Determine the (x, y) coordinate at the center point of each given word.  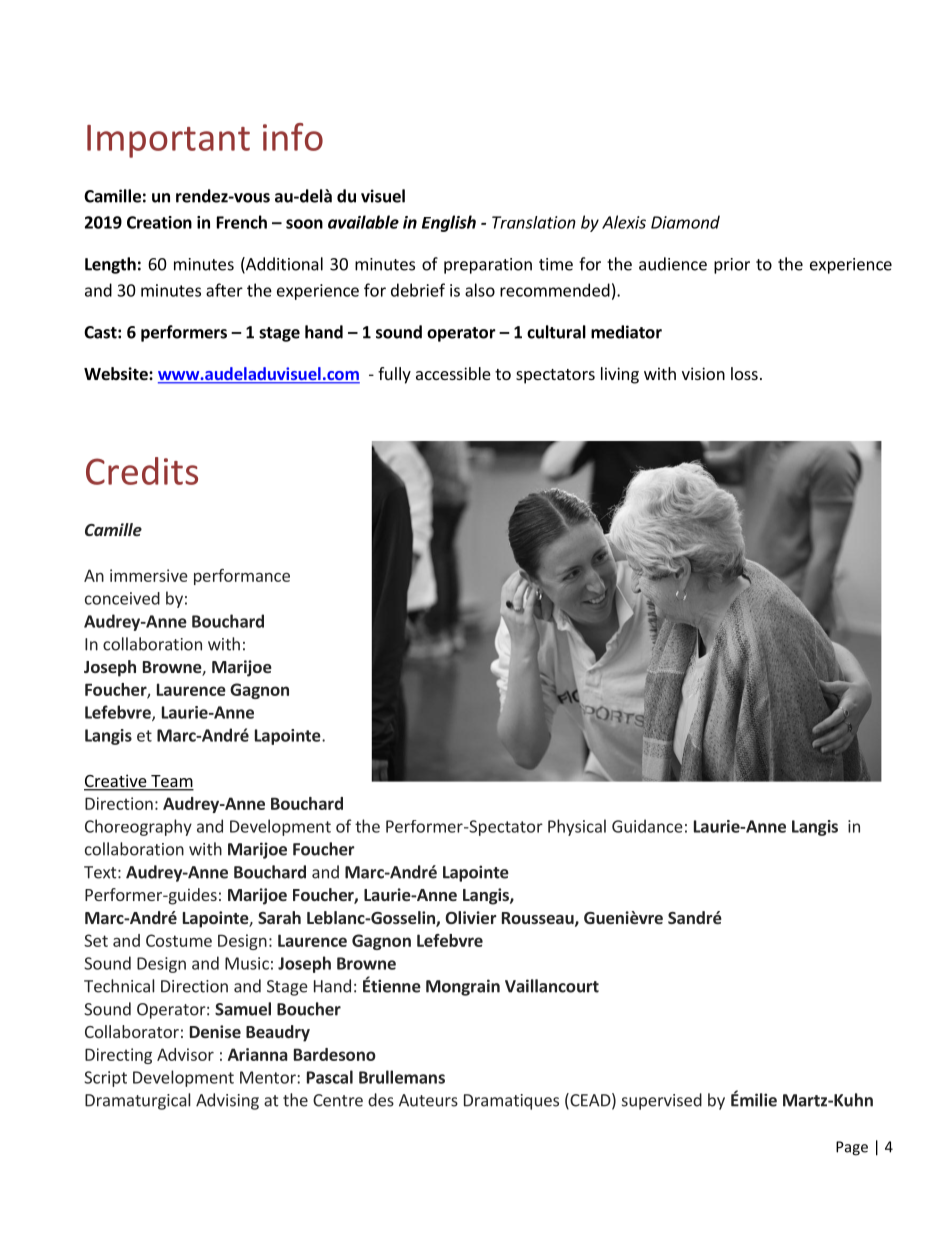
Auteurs (428, 1100)
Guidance (647, 826)
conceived (122, 598)
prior (732, 266)
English (449, 223)
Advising (227, 1101)
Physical (577, 827)
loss (744, 373)
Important (168, 141)
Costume (179, 940)
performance (242, 577)
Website (117, 374)
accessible (453, 373)
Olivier (470, 917)
